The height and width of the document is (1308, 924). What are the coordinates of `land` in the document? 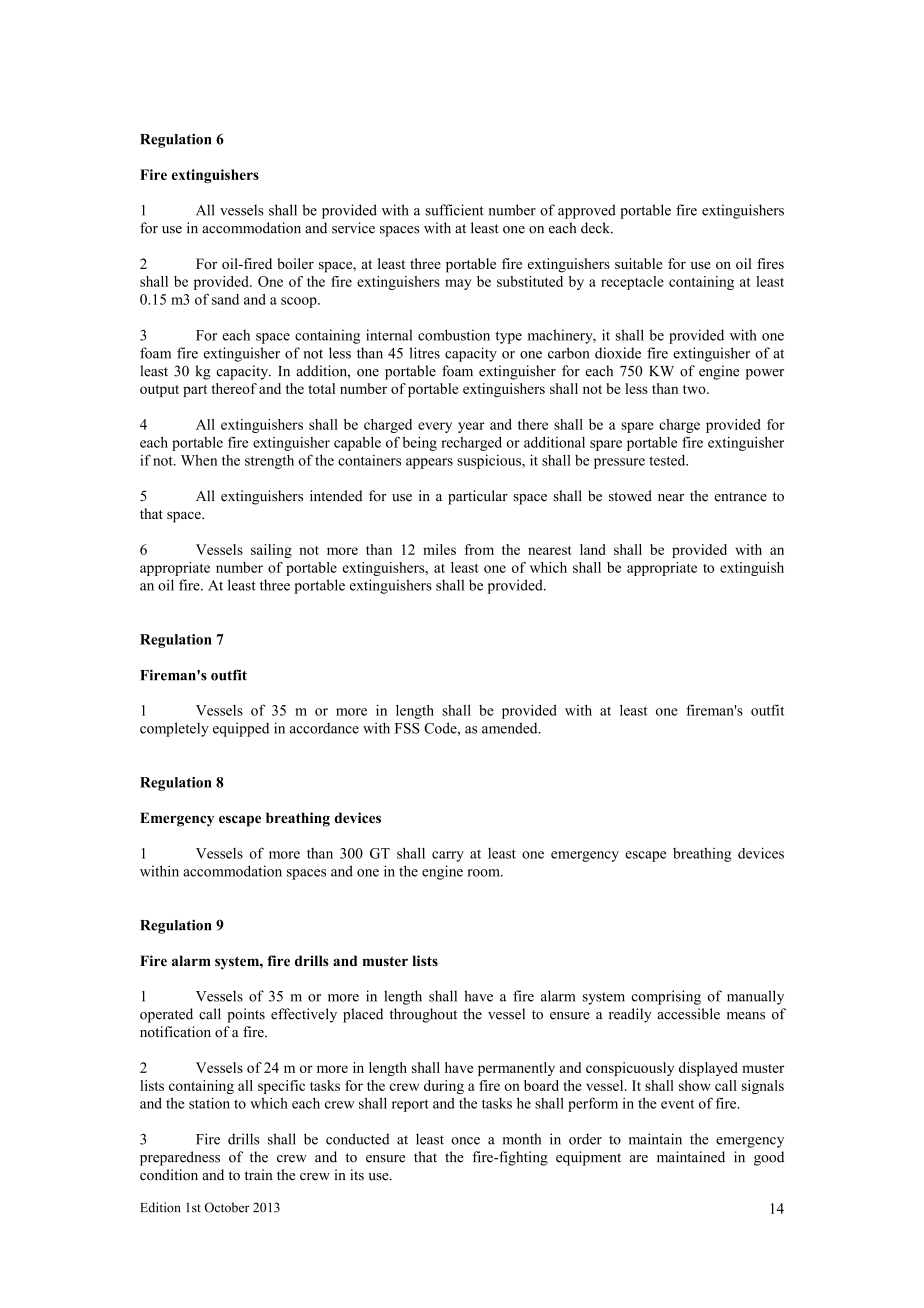 It's located at (593, 549).
